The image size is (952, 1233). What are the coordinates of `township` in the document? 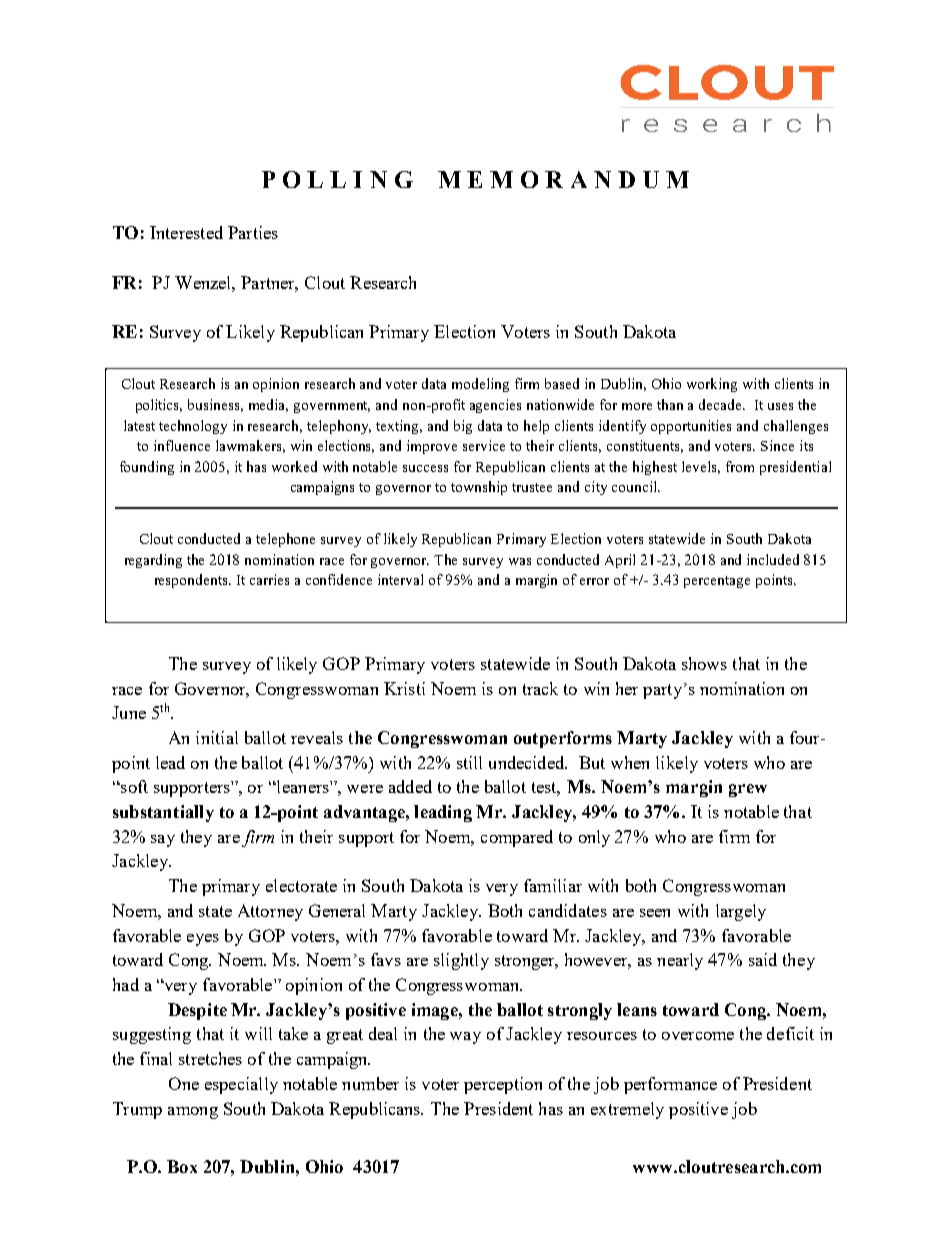 It's located at (479, 488).
